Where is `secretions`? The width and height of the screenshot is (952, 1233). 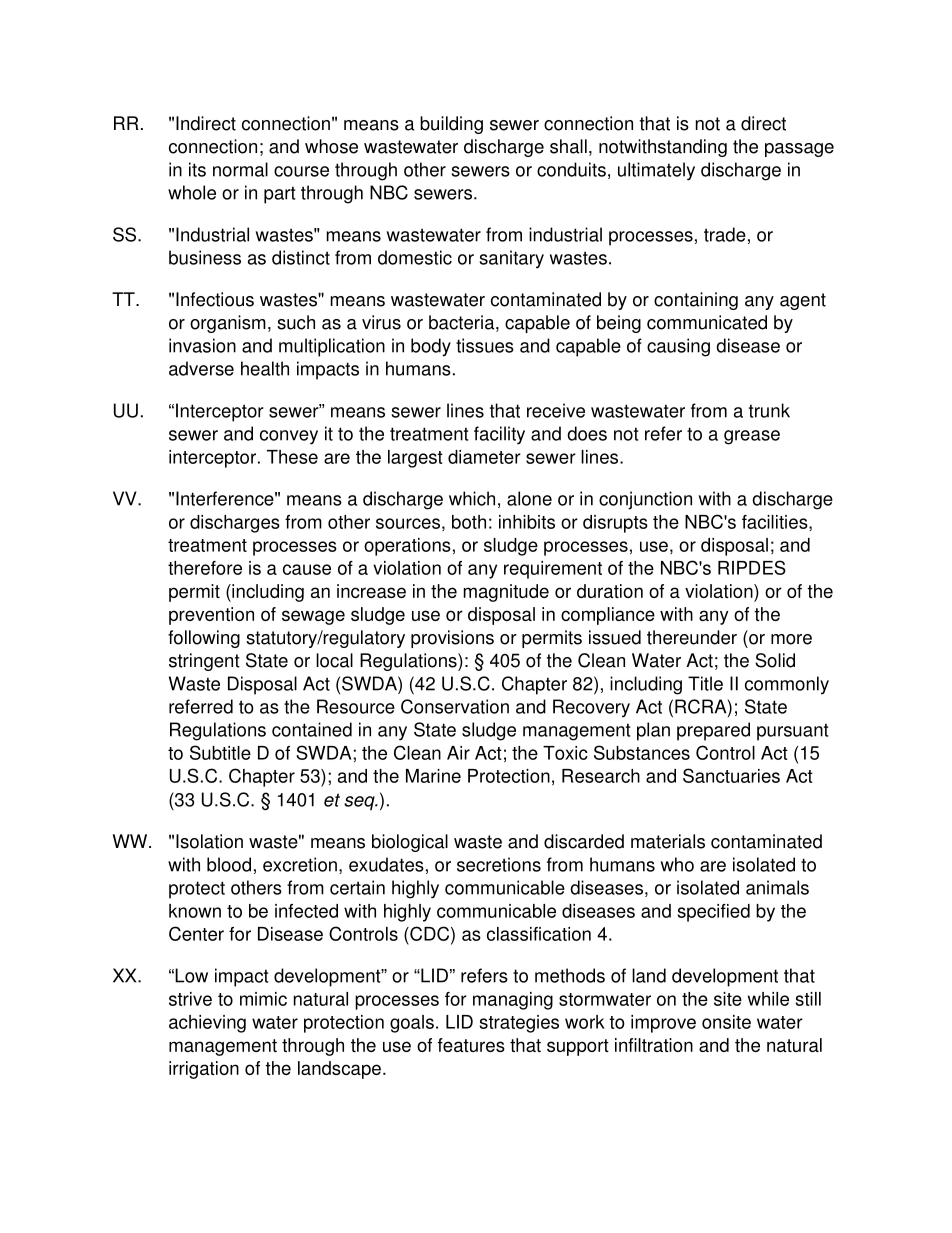
secretions is located at coordinates (499, 864).
